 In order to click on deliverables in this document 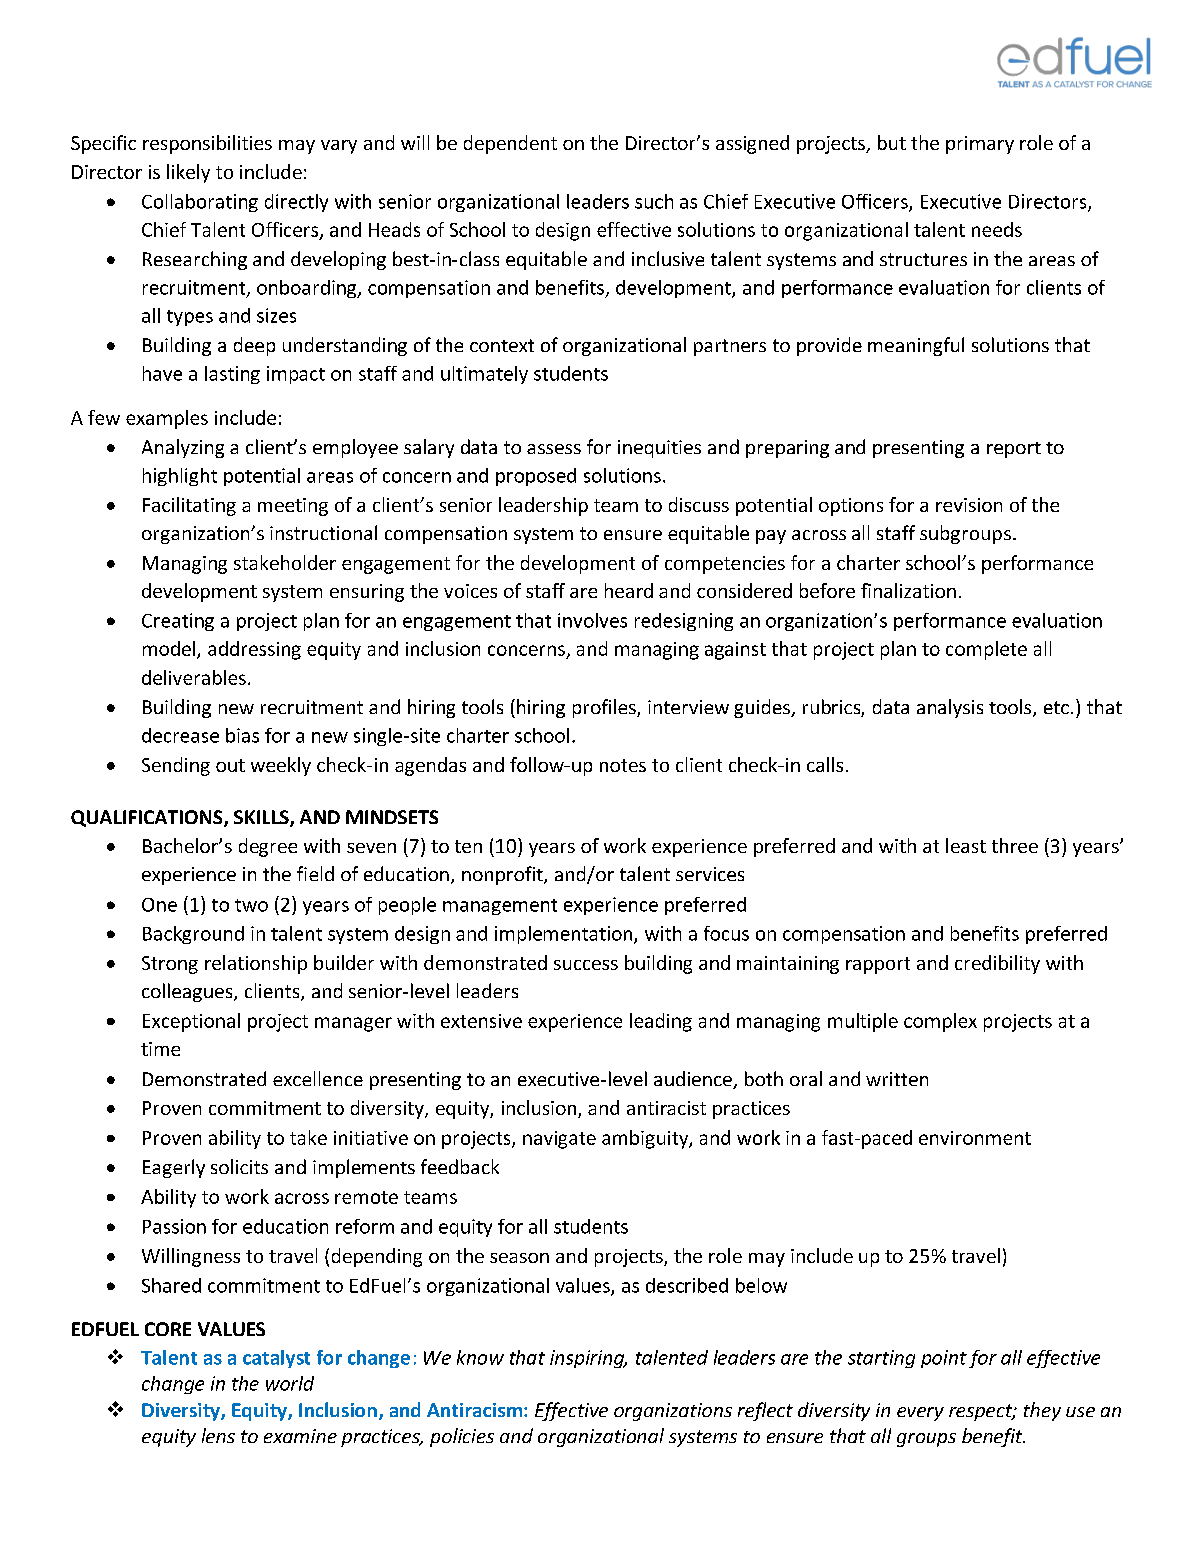, I will do `click(194, 677)`.
